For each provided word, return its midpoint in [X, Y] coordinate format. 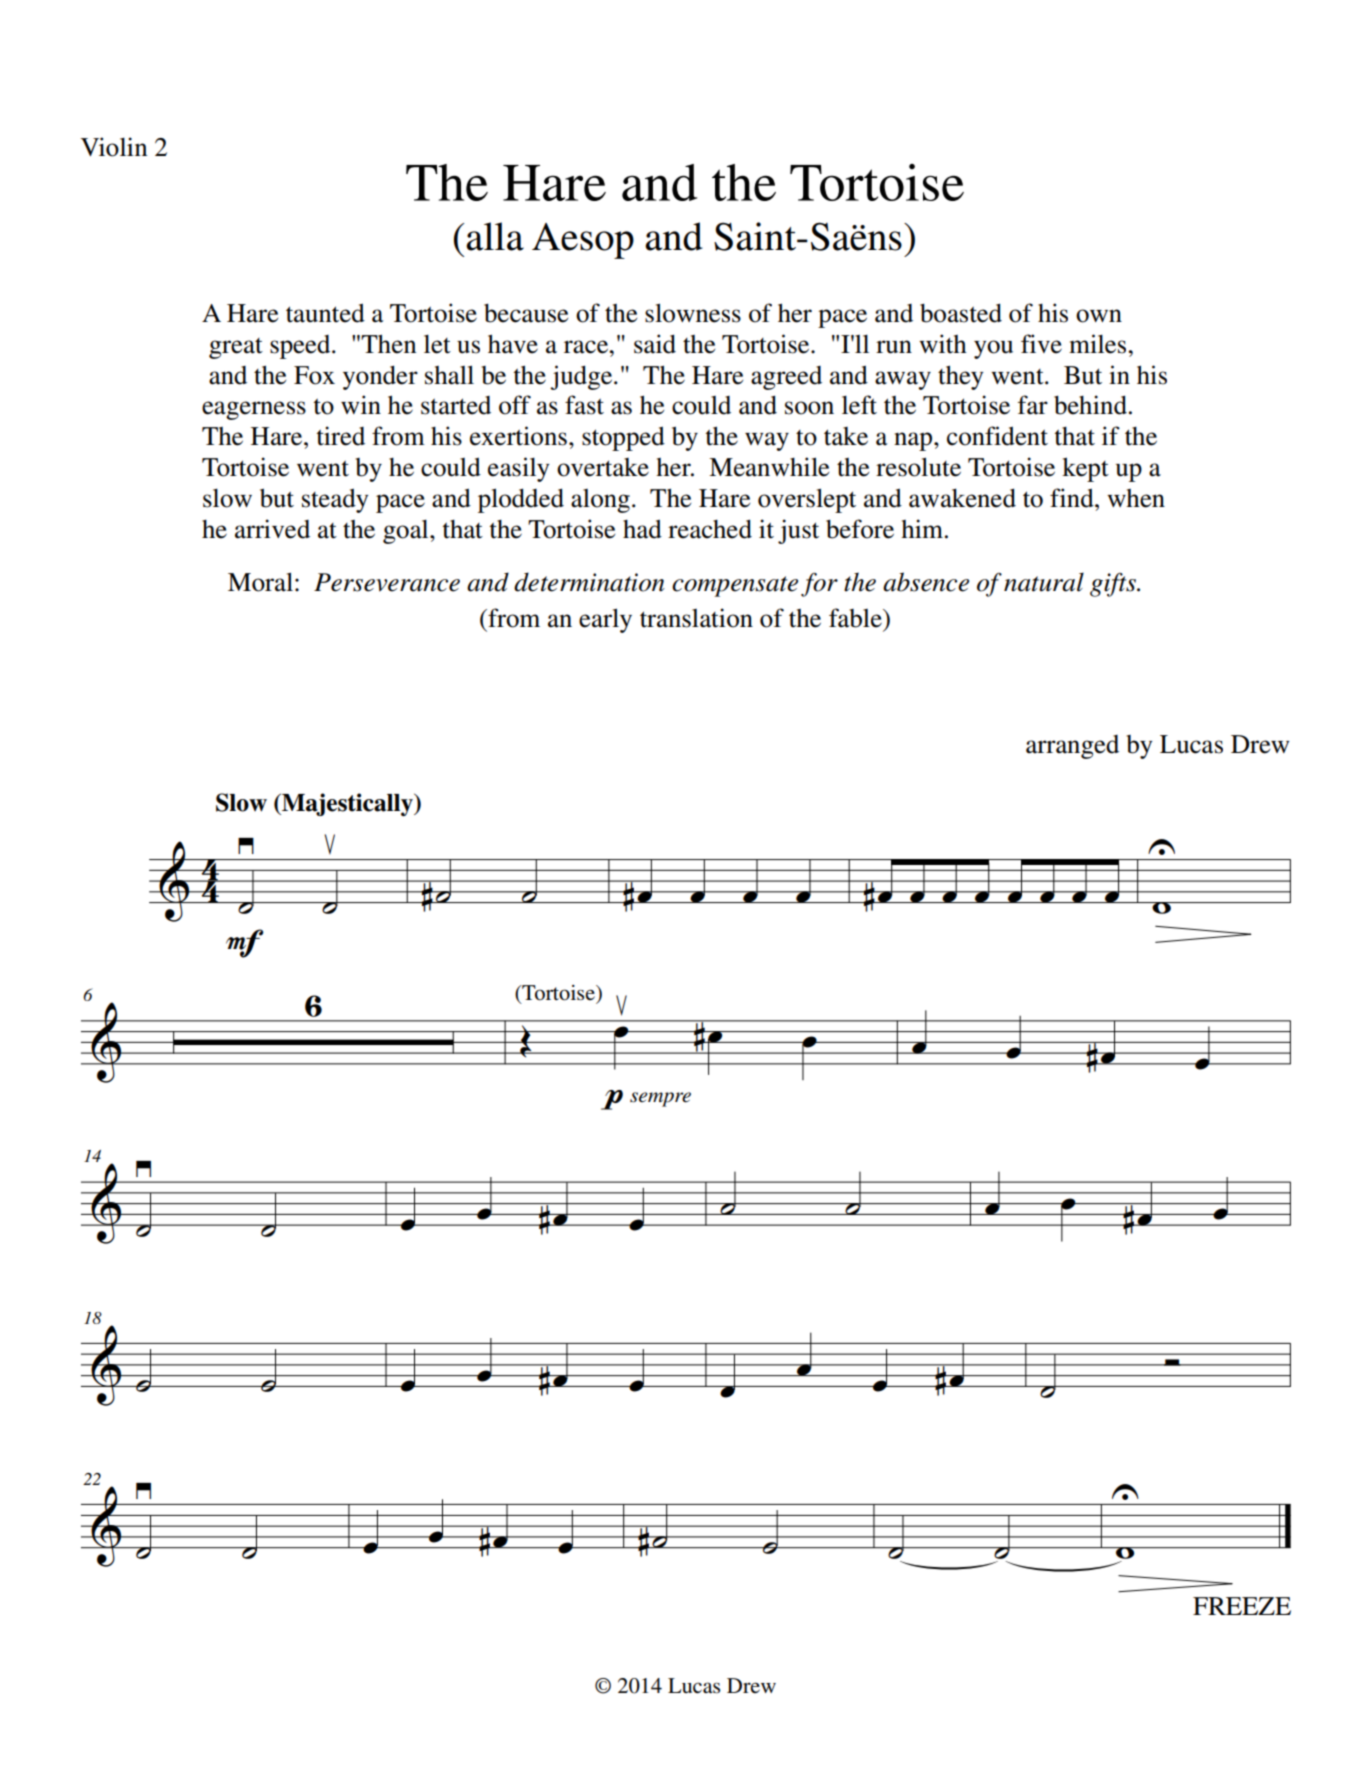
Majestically [347, 804]
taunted [325, 313]
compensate [735, 586]
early [605, 620]
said [655, 344]
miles [1099, 344]
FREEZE [1242, 1606]
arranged [1072, 747]
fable [856, 618]
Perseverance [387, 582]
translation [696, 618]
